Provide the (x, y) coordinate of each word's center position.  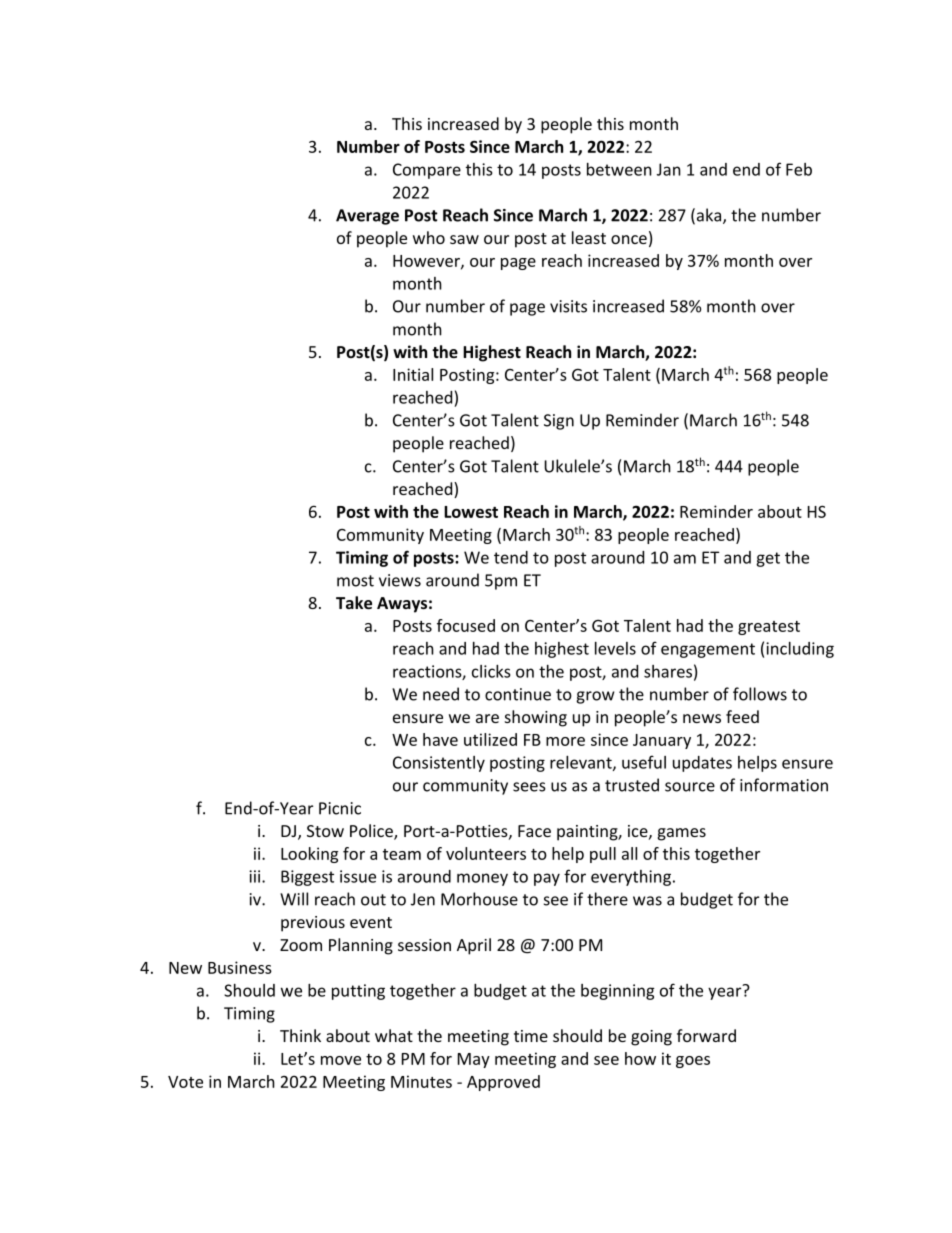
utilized (490, 739)
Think (300, 1035)
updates (702, 764)
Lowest (471, 512)
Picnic (340, 808)
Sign (559, 422)
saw (464, 239)
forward (706, 1035)
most (355, 581)
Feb (799, 169)
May (474, 1060)
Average (367, 217)
